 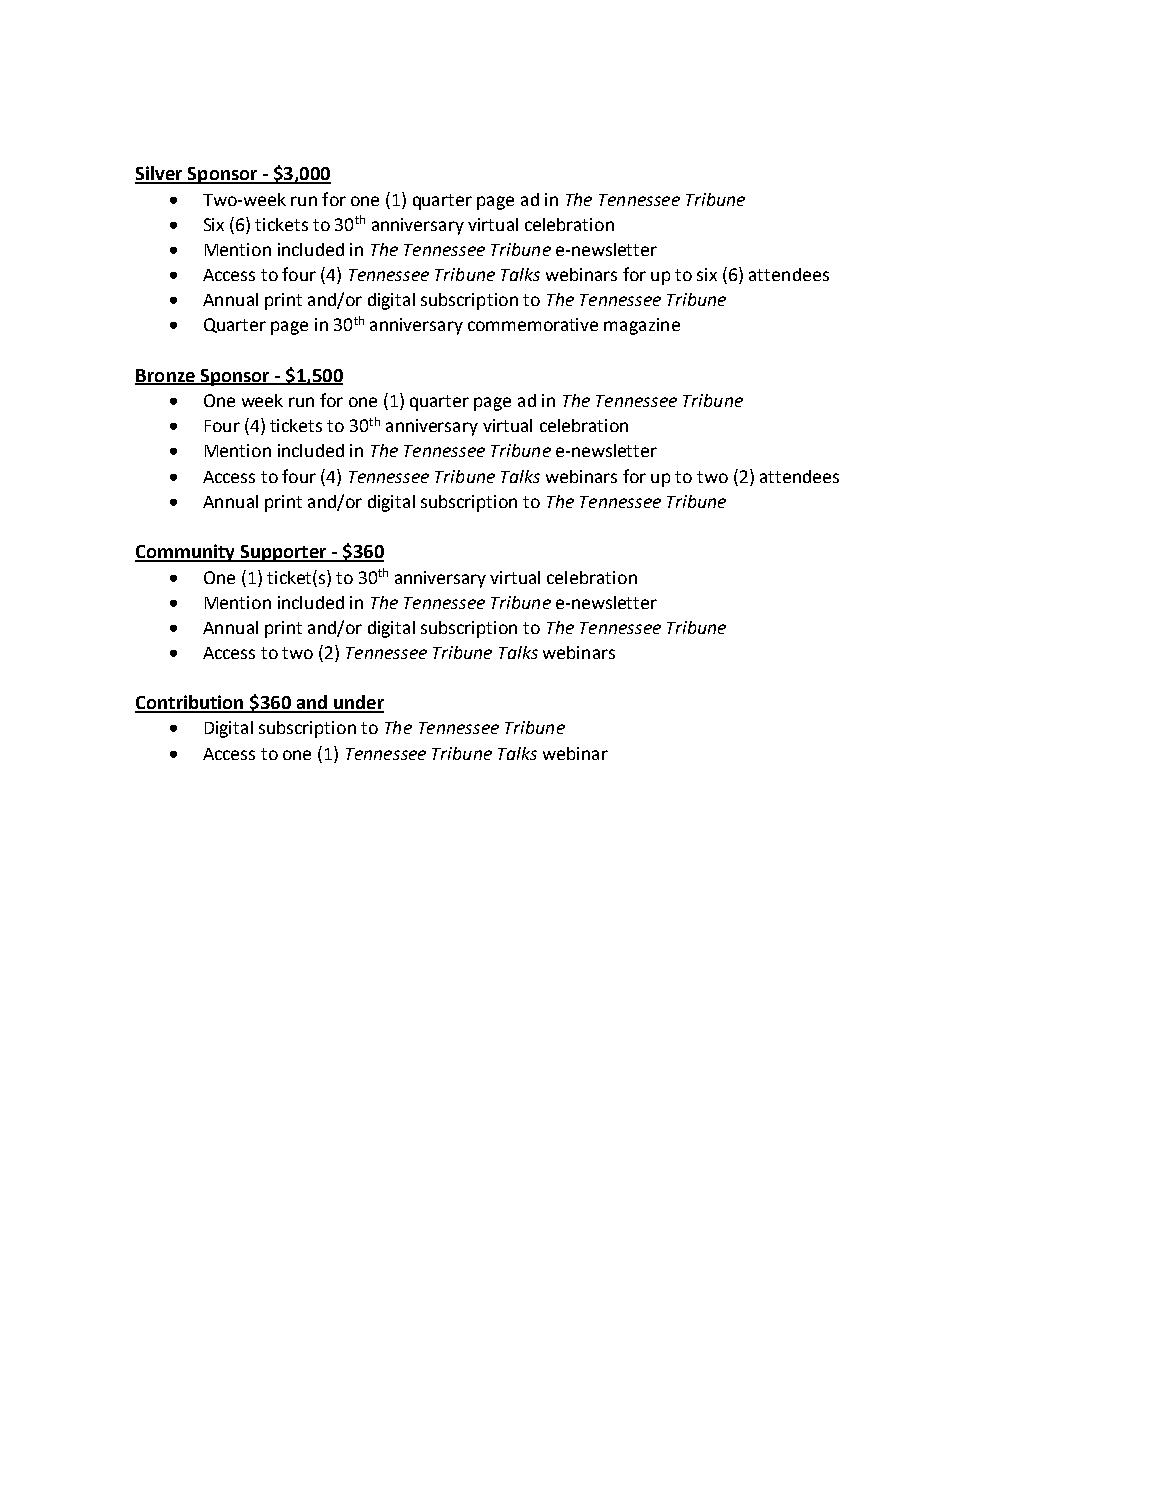 What do you see at coordinates (166, 376) in the screenshot?
I see `Bronze` at bounding box center [166, 376].
